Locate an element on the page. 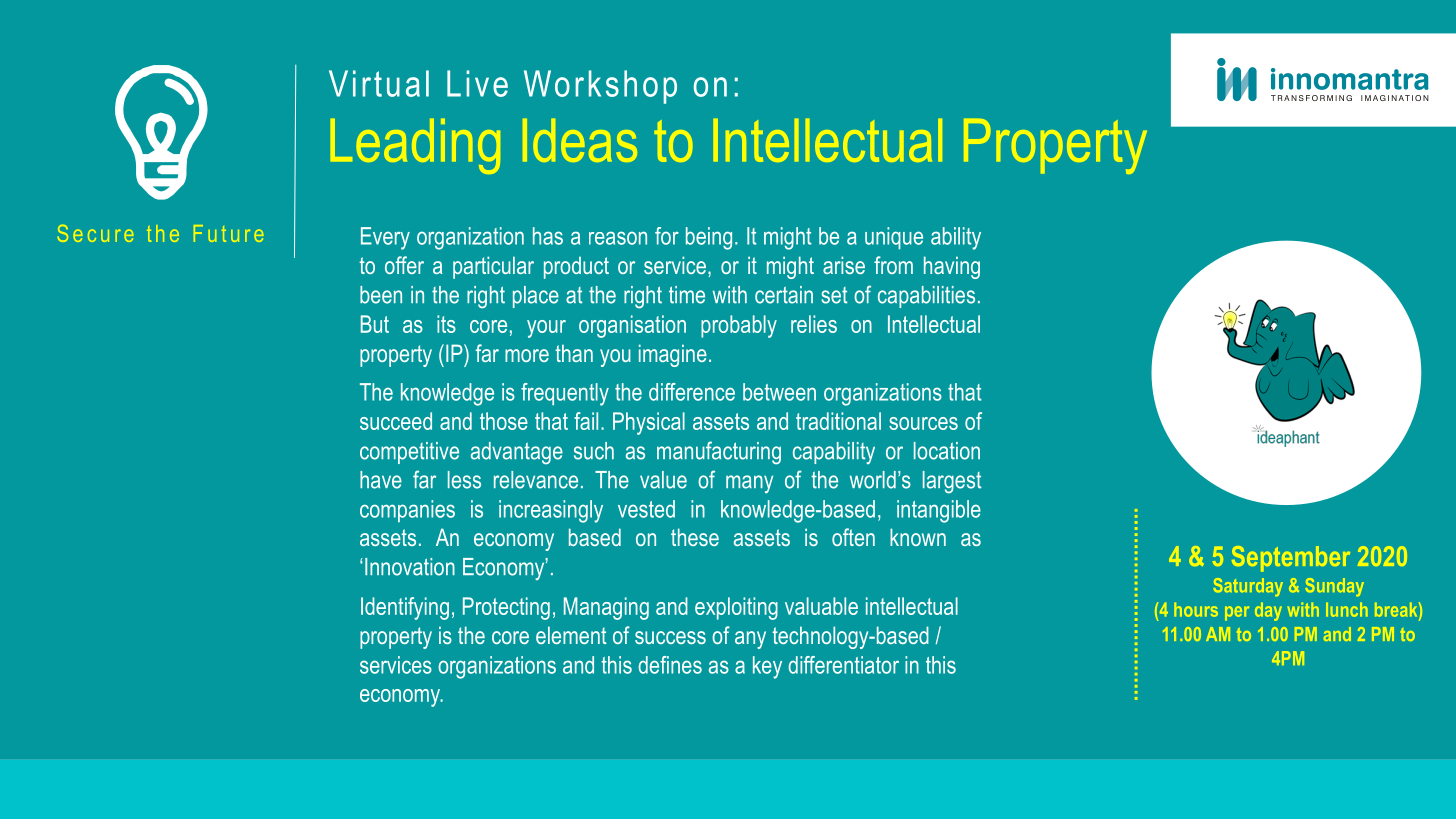  difference is located at coordinates (692, 392).
